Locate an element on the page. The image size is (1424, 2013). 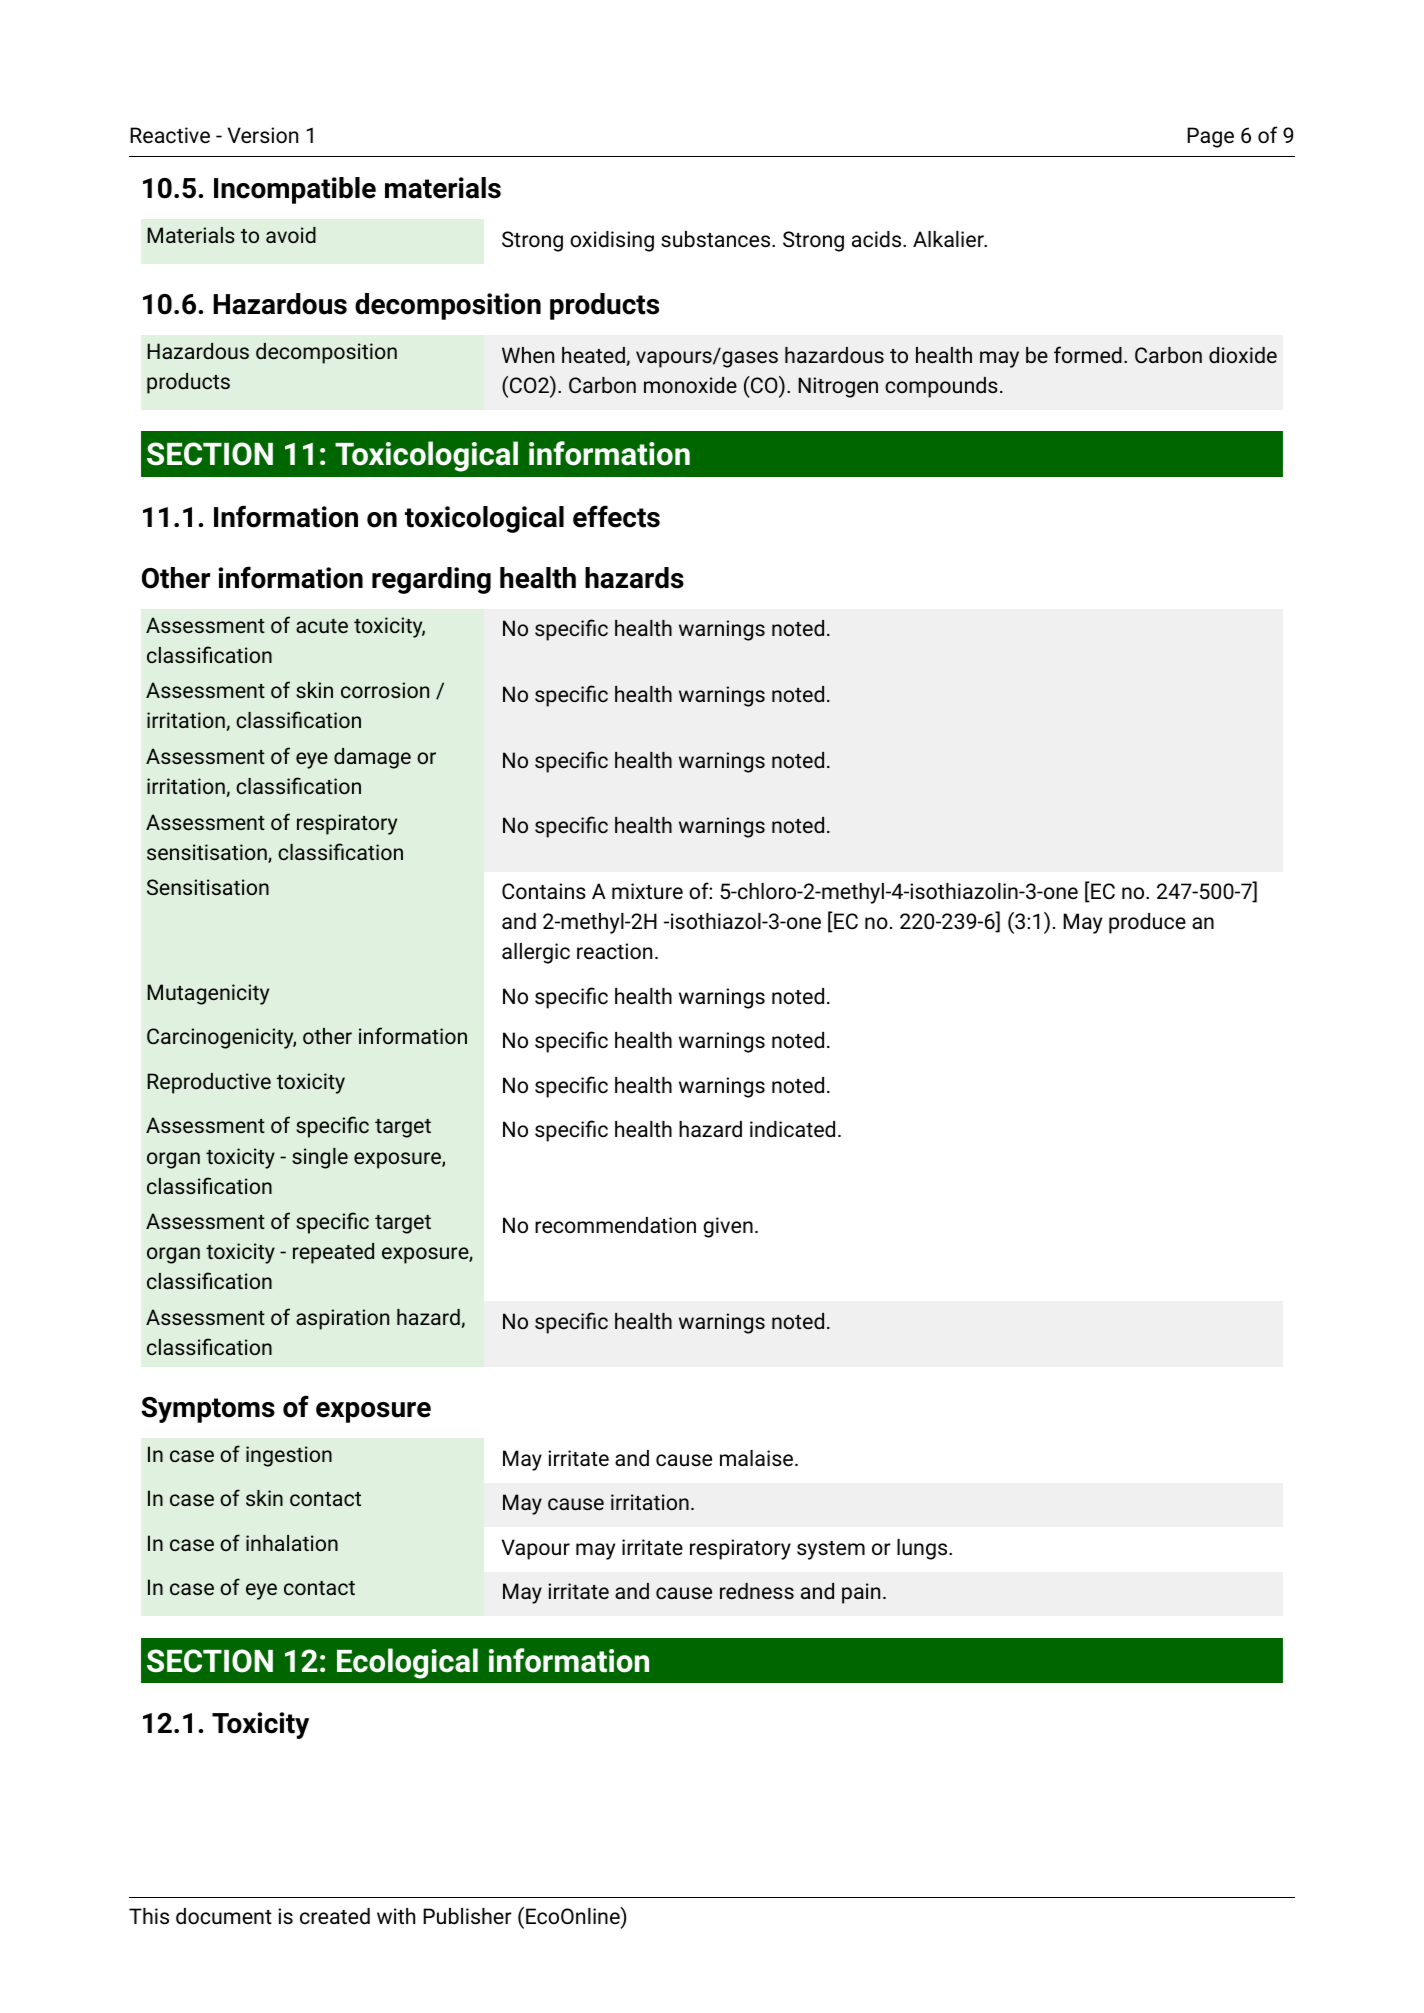
Incompatible is located at coordinates (295, 190).
